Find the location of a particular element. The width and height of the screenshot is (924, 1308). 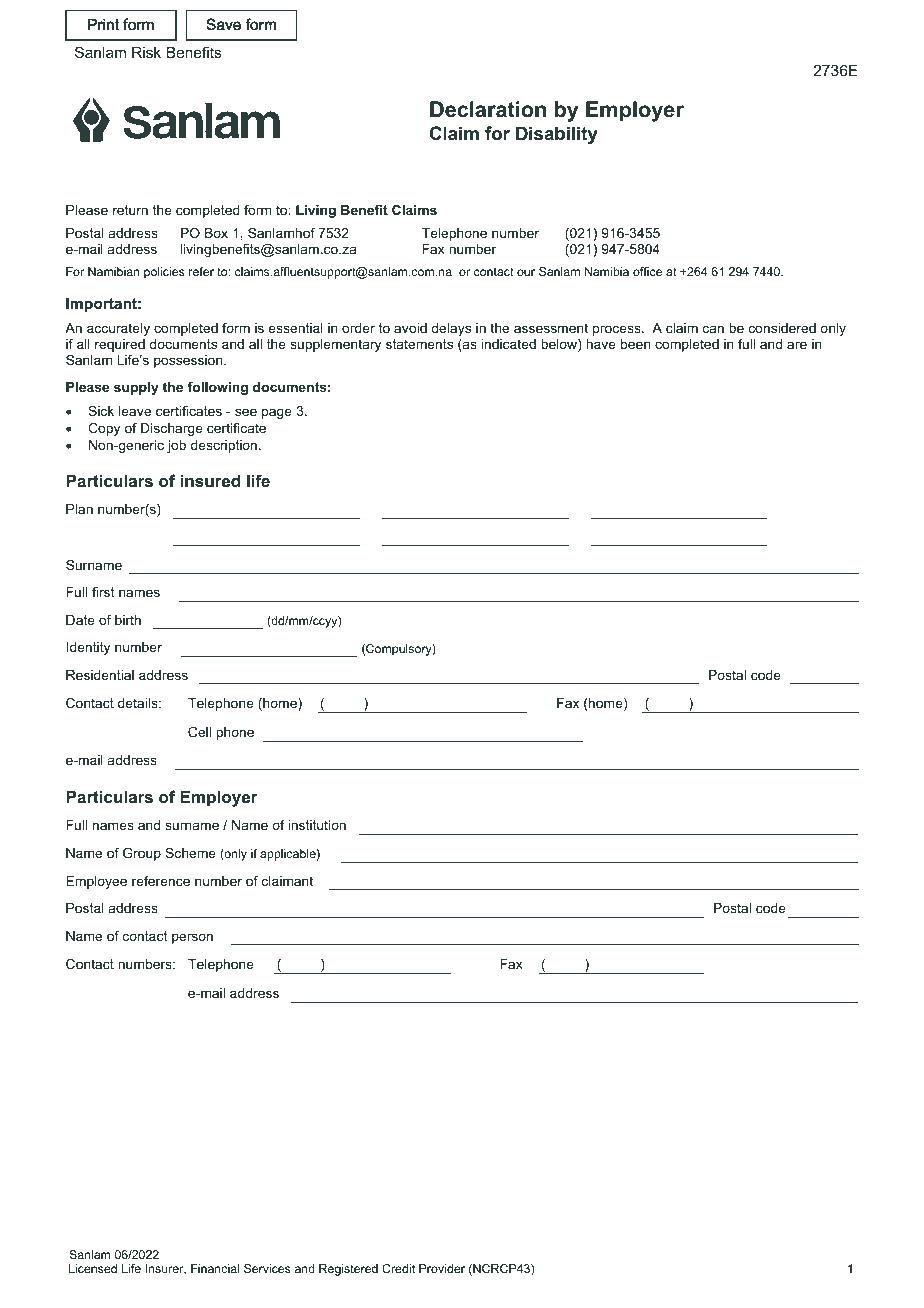

Declaration is located at coordinates (488, 109).
